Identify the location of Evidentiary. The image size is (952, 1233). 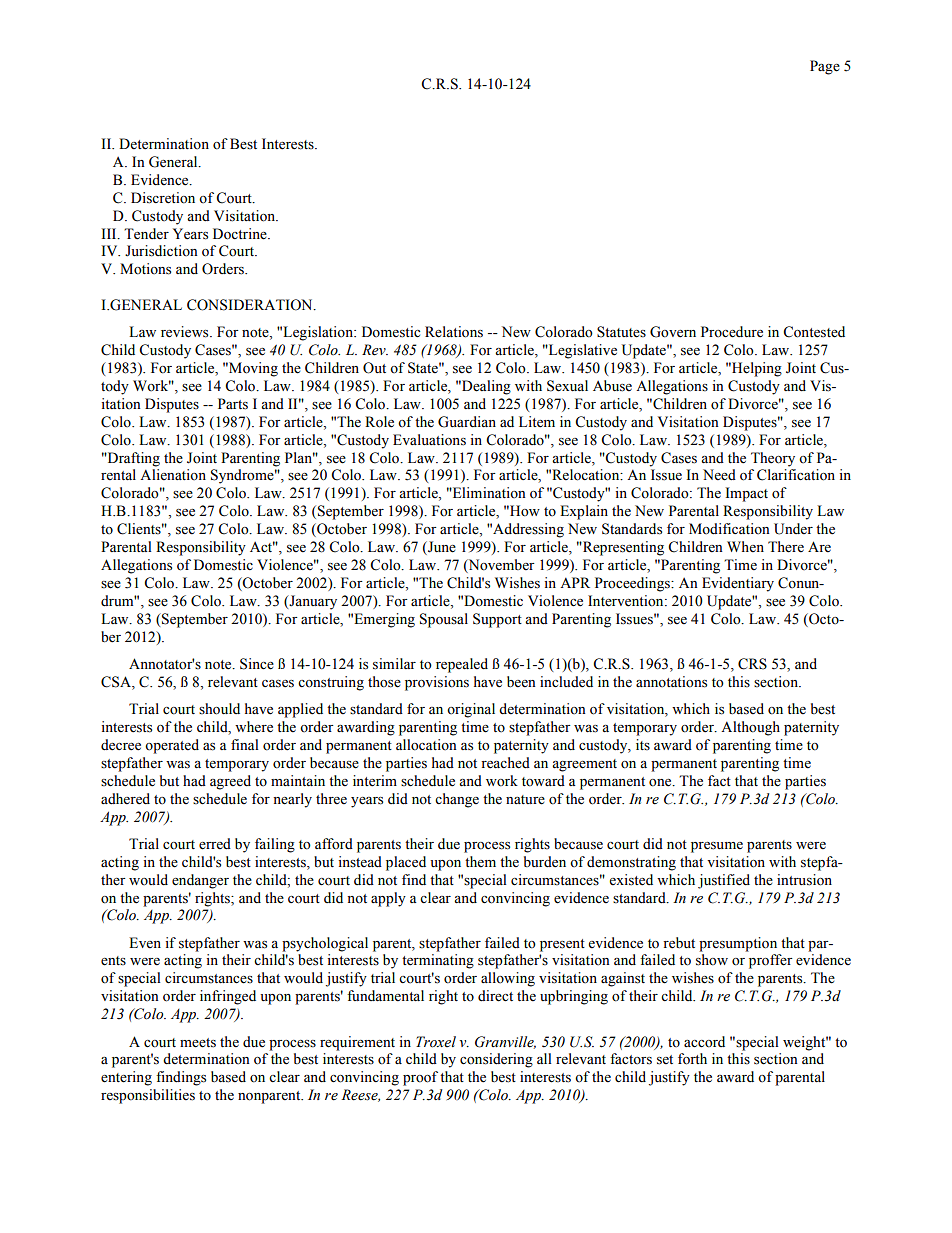
(738, 584).
